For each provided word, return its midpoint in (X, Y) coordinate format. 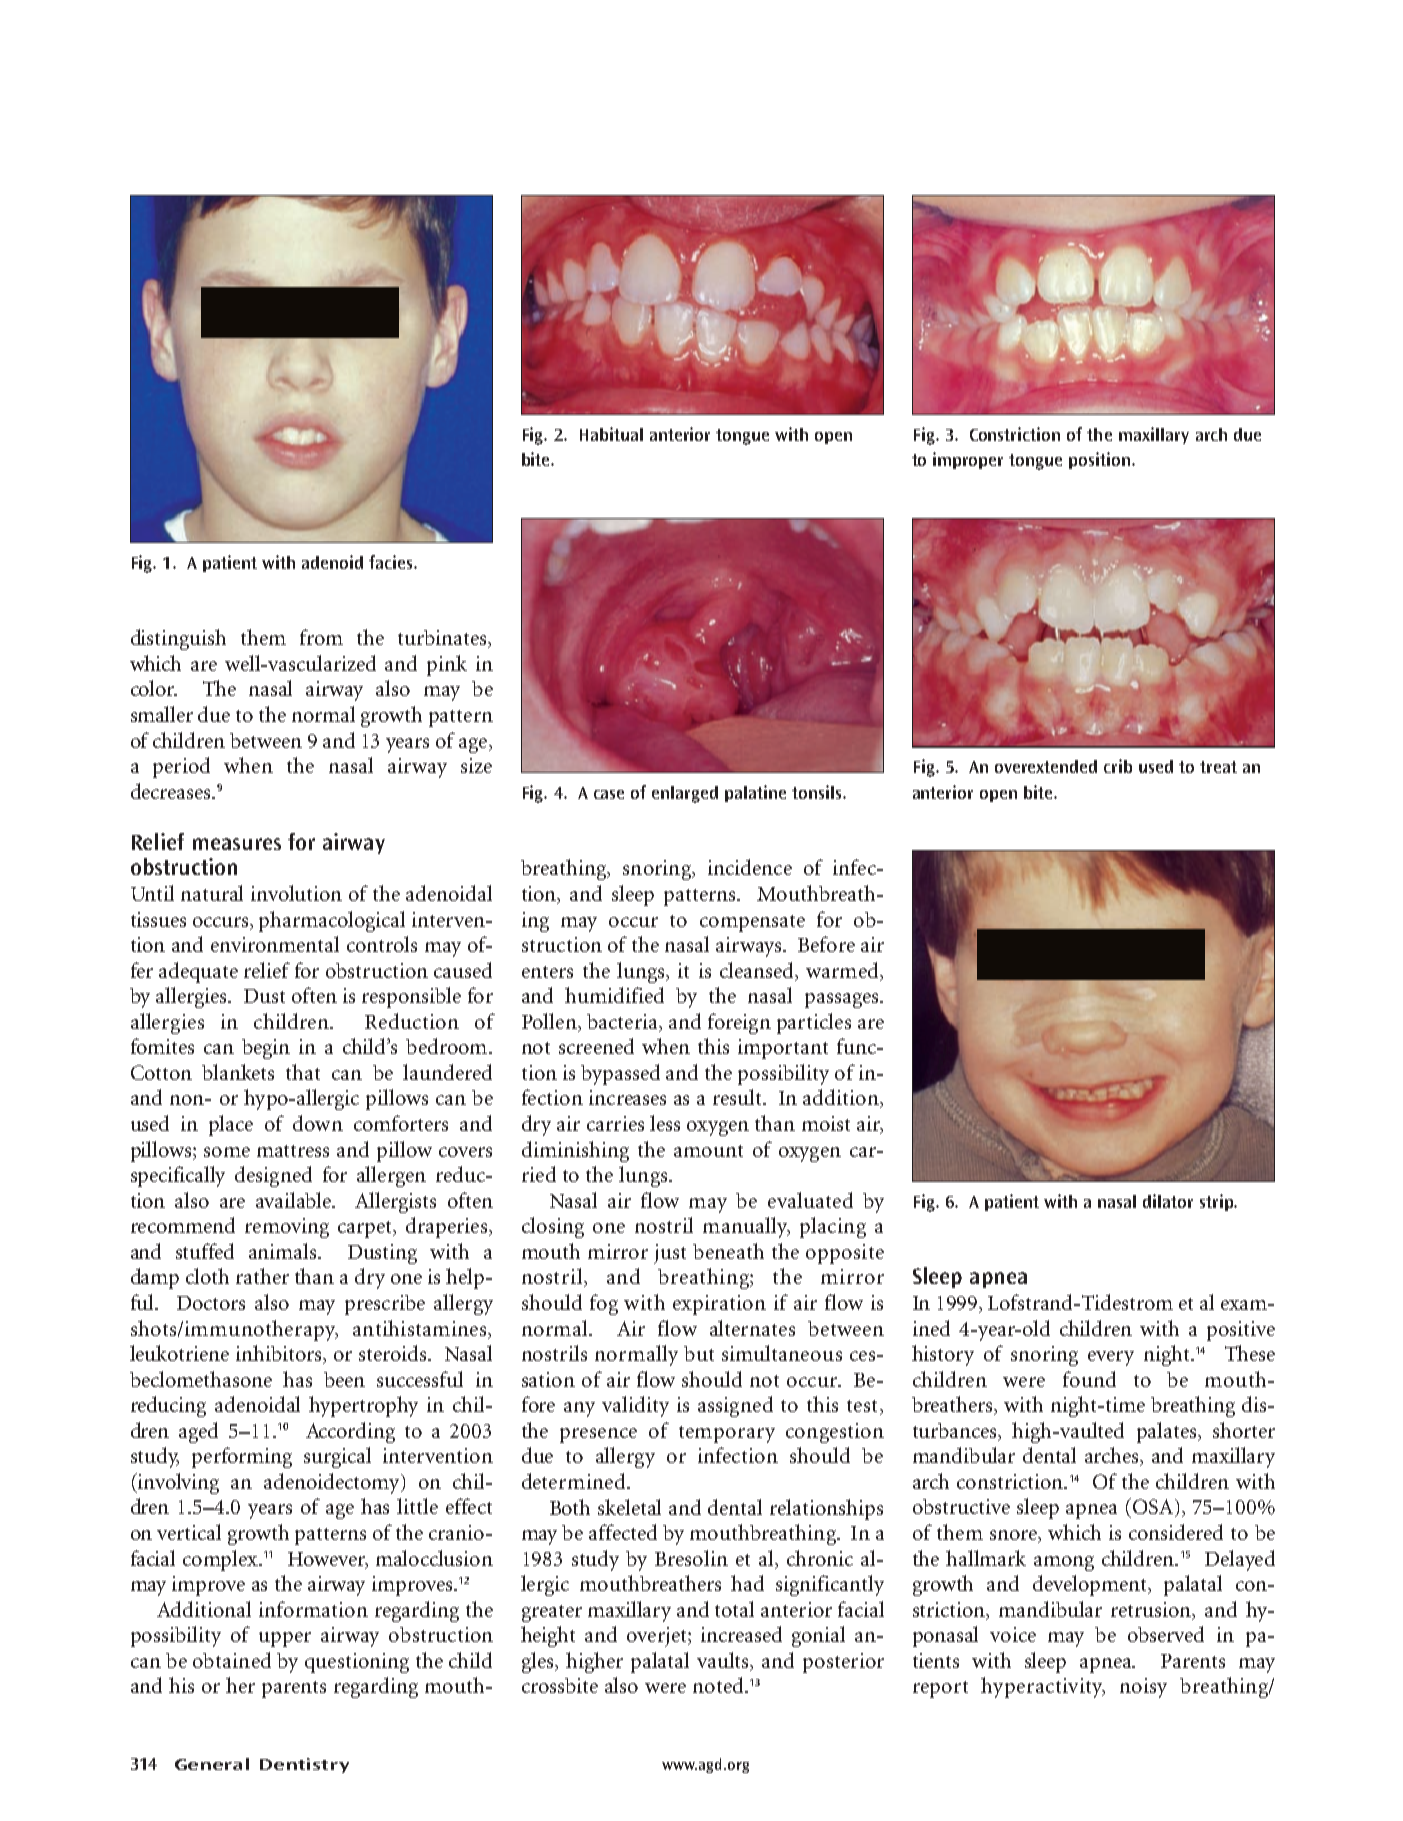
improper (968, 460)
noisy (1143, 1688)
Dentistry (304, 1765)
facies (392, 562)
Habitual (611, 434)
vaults (724, 1661)
